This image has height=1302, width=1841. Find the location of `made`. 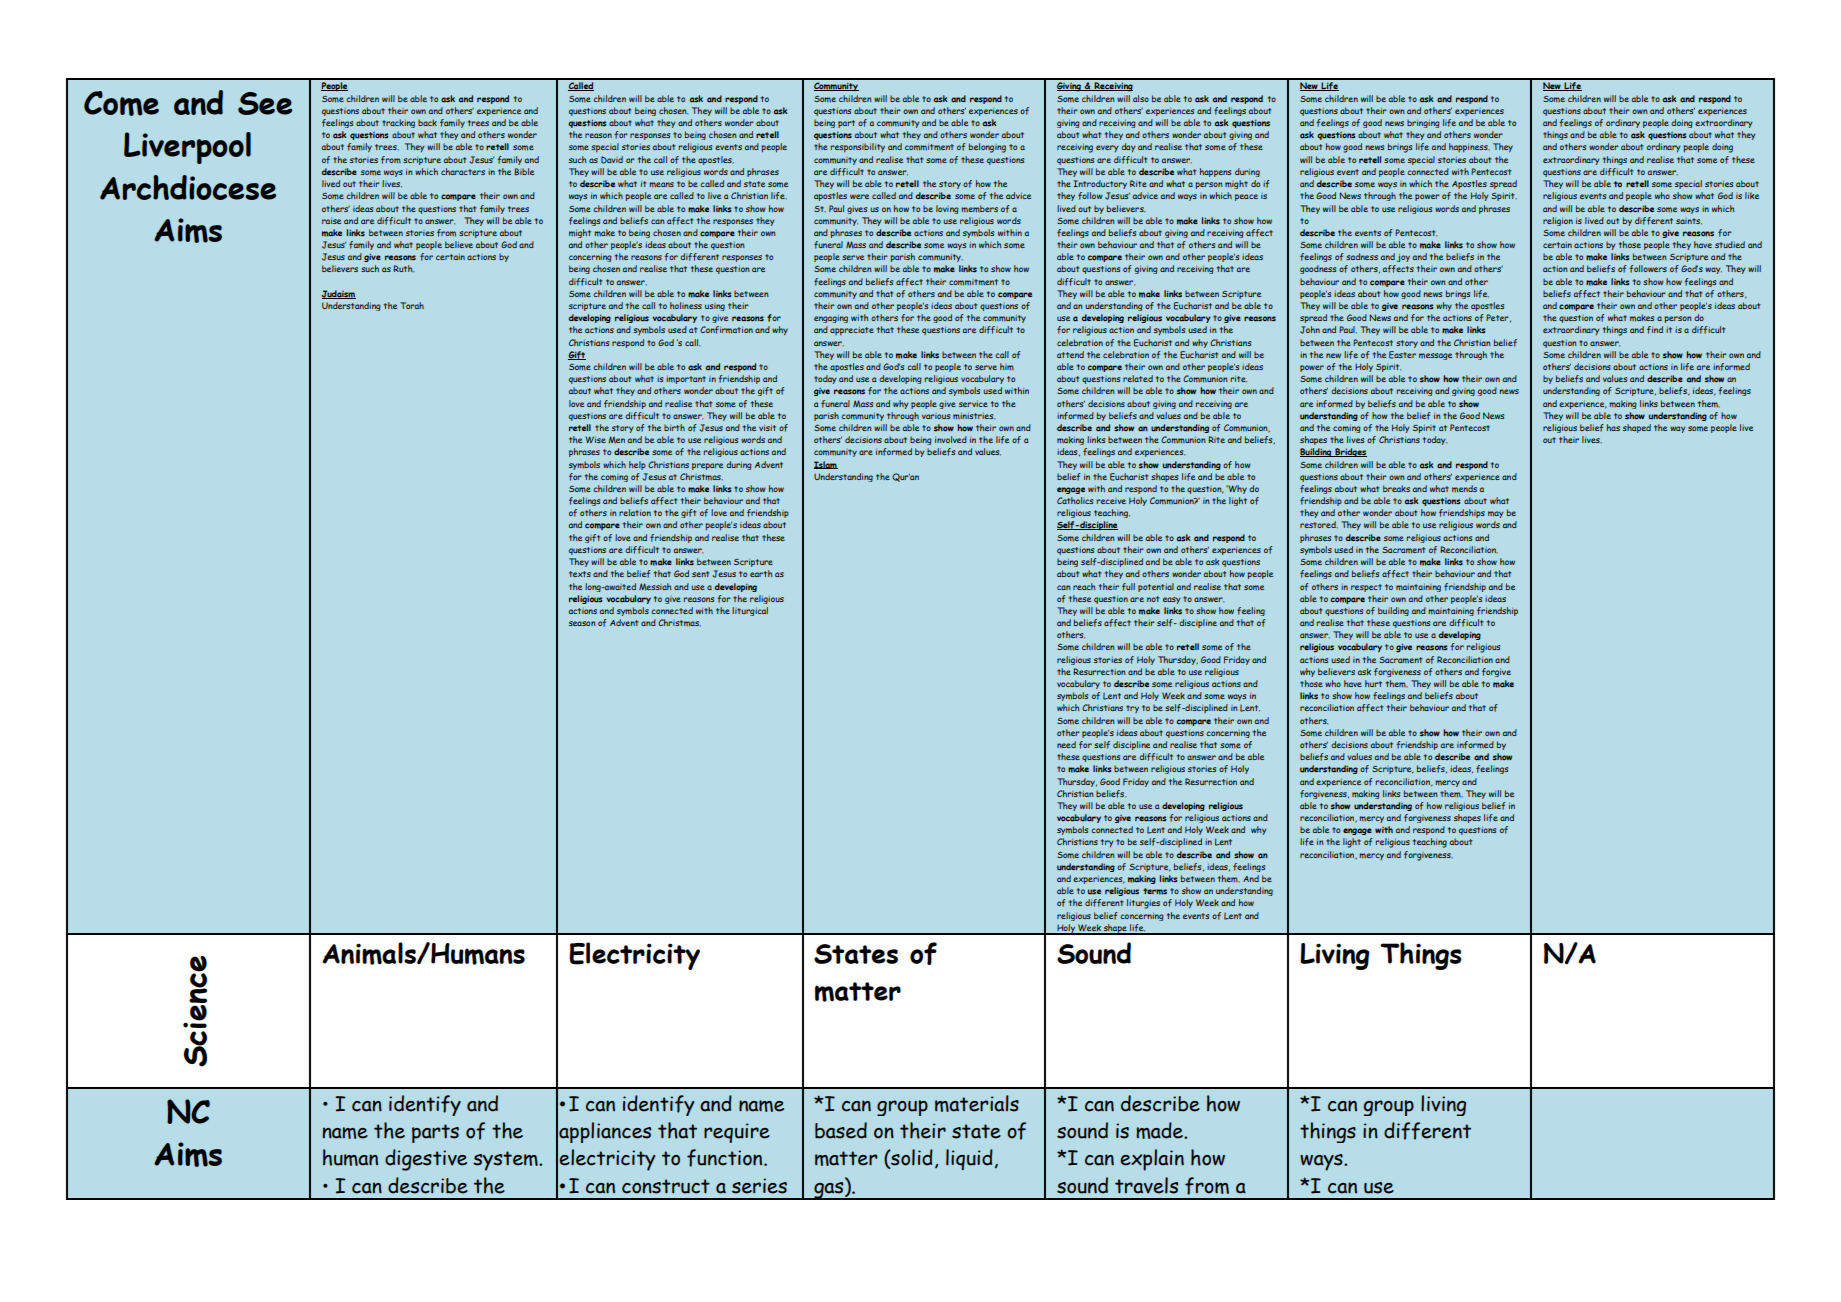

made is located at coordinates (1160, 1130).
